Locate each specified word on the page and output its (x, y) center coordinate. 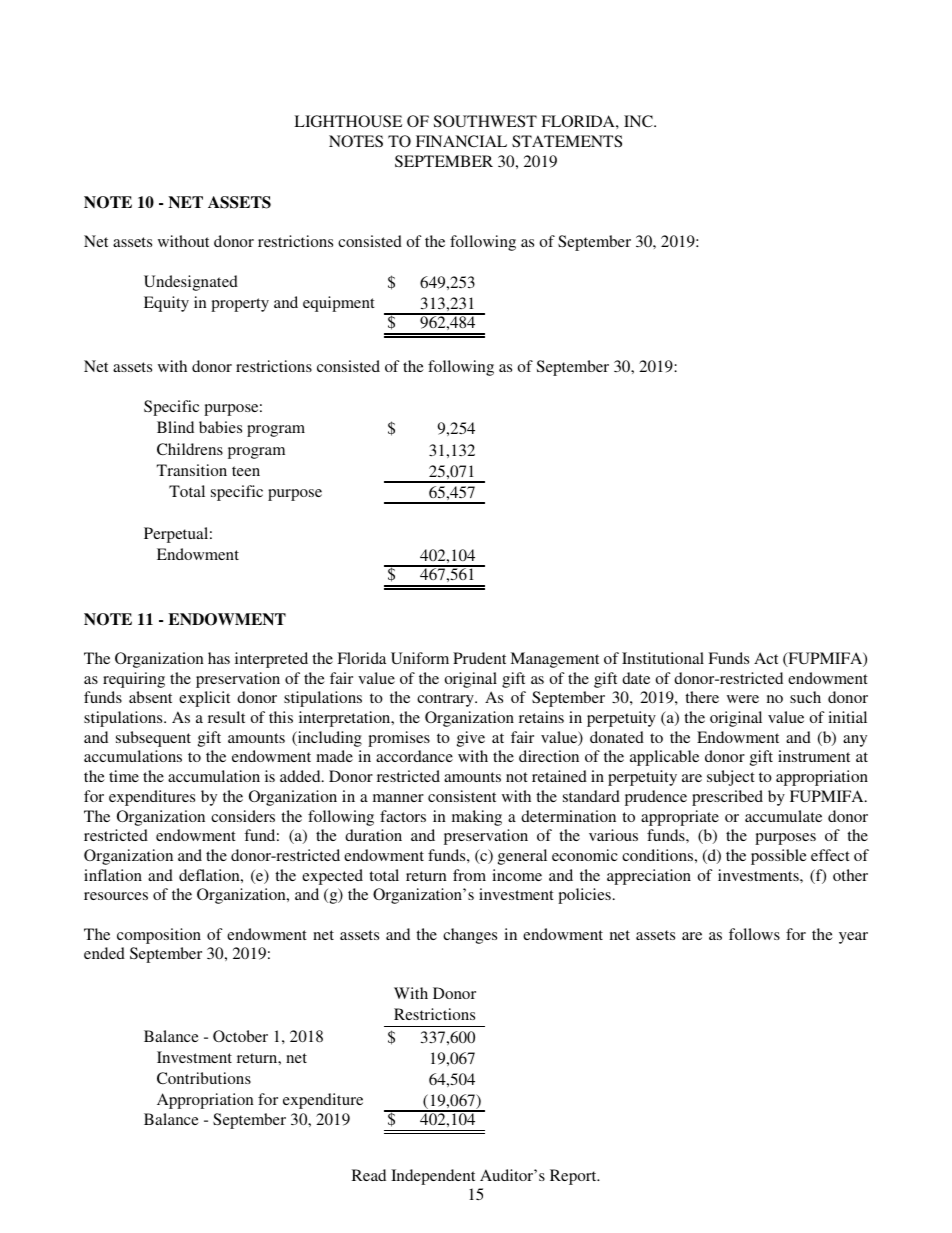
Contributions (204, 1078)
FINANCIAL (461, 141)
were (743, 699)
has (219, 658)
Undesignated (191, 283)
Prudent (479, 658)
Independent (433, 1177)
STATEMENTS (567, 141)
